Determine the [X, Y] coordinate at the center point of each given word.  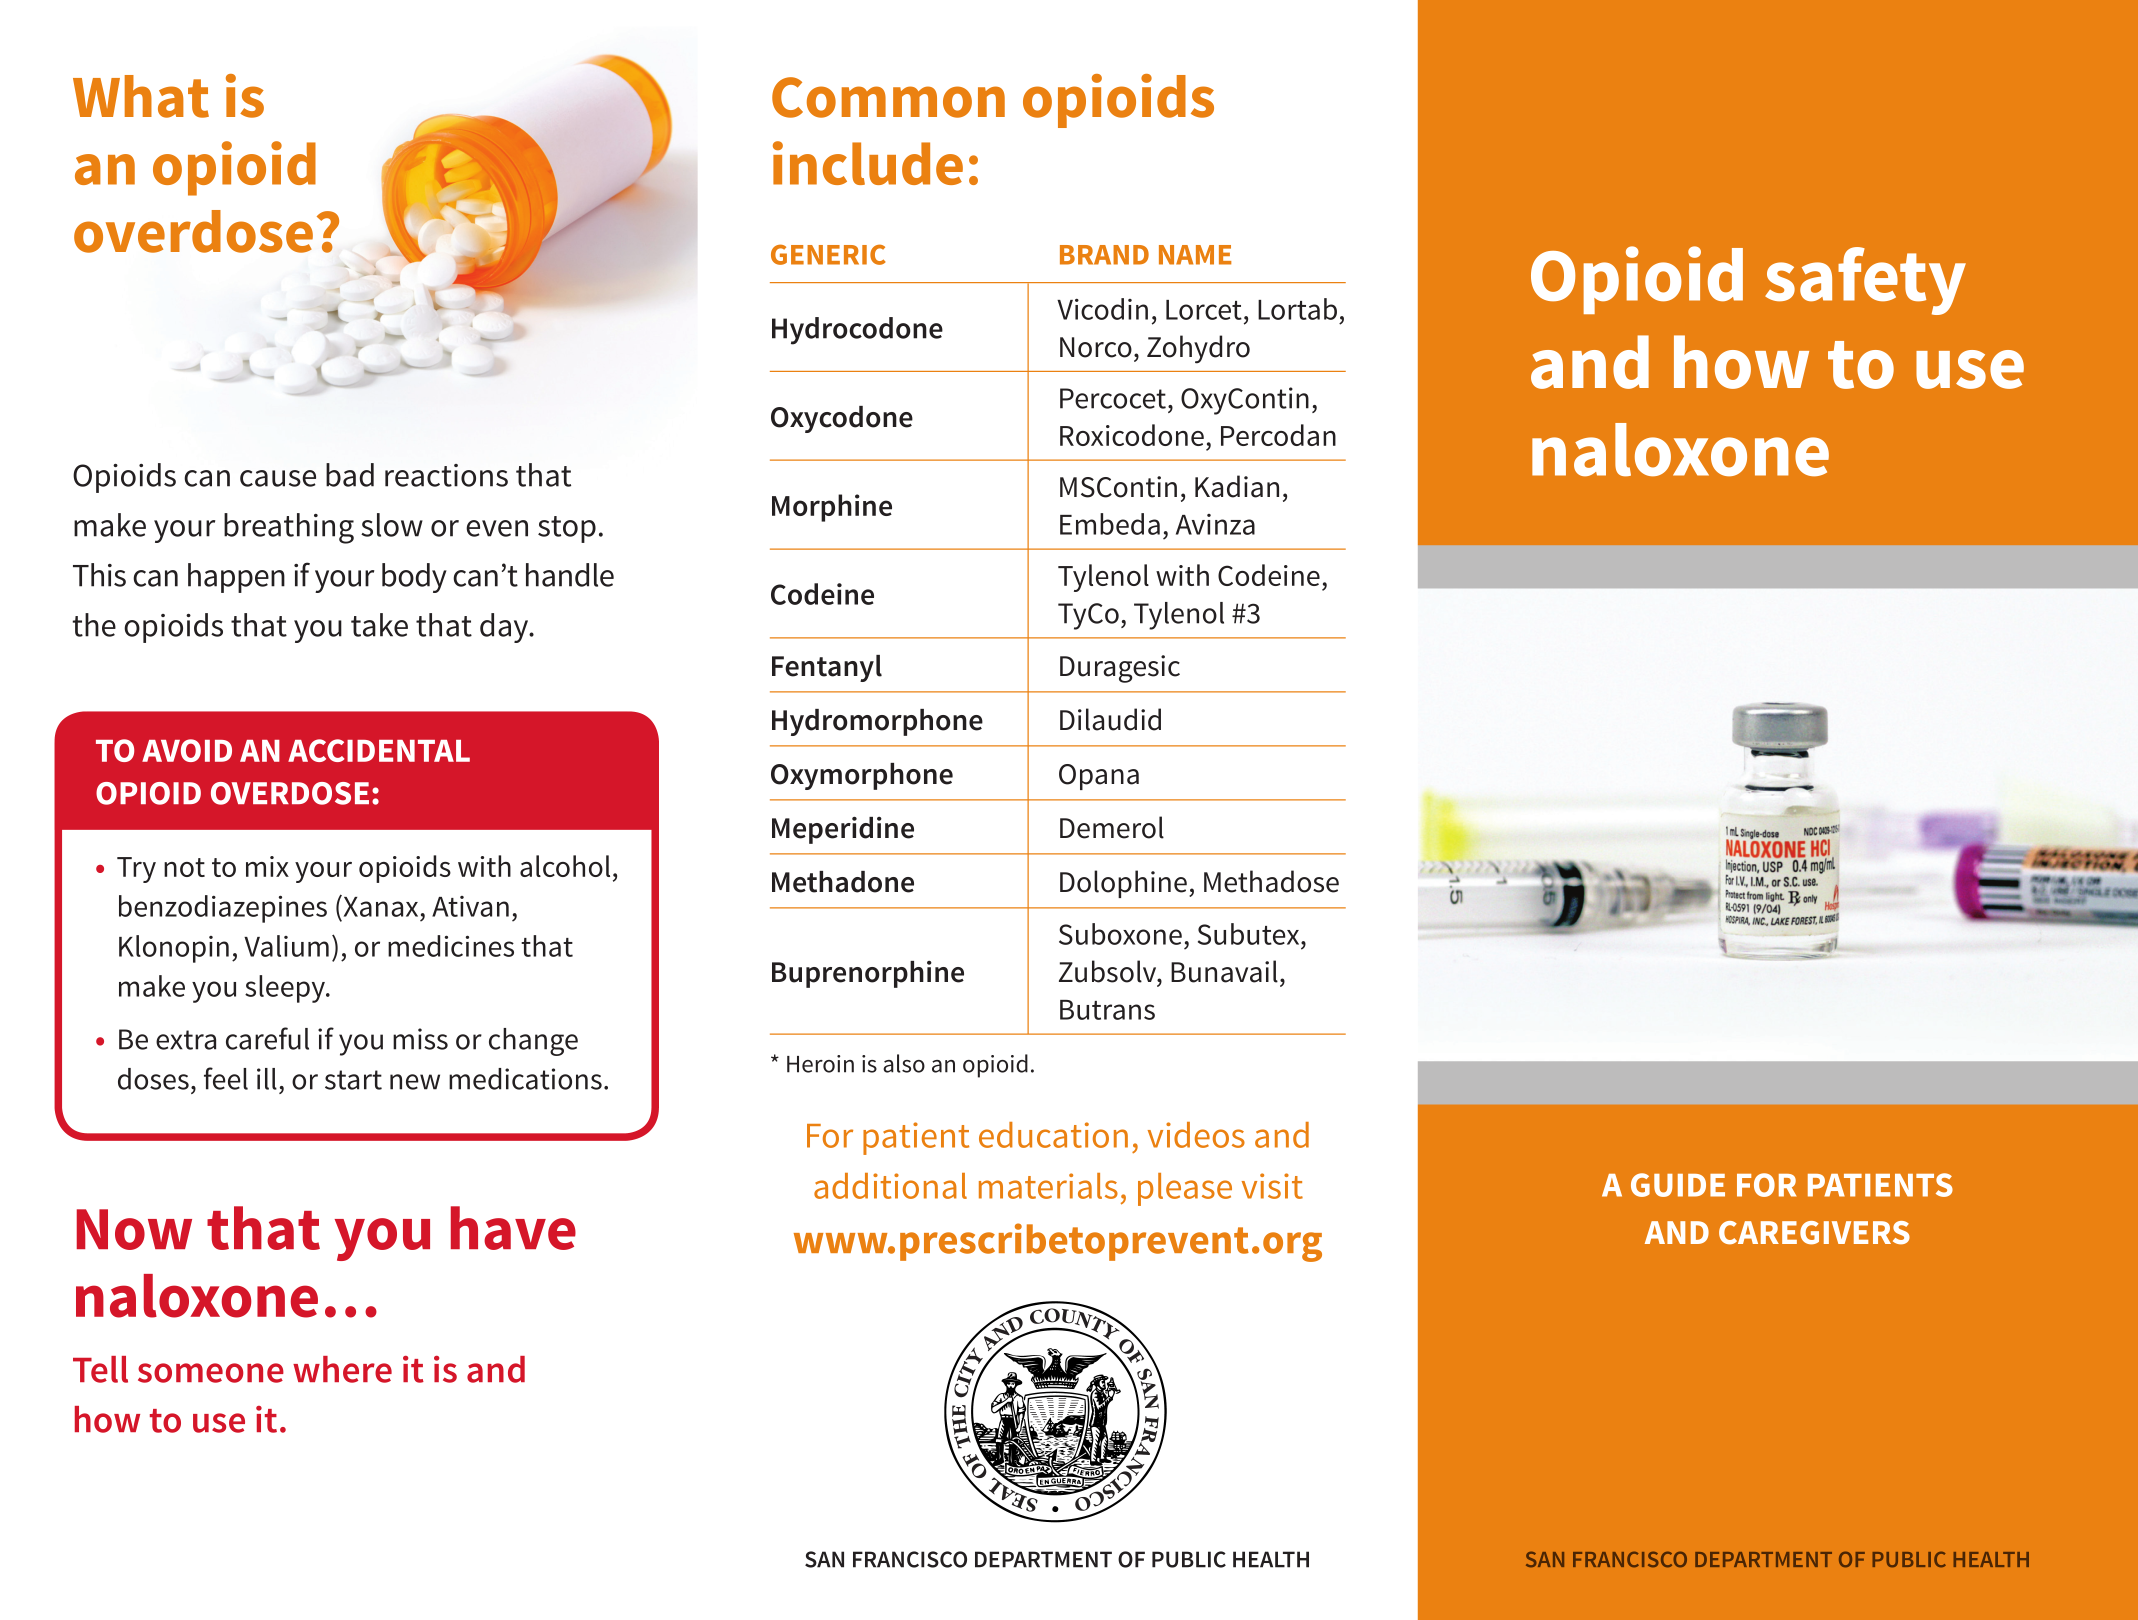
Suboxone [1120, 934]
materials [1048, 1186]
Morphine [832, 508]
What [141, 96]
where [342, 1369]
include [868, 163]
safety [1865, 281]
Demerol [1112, 827]
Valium [286, 946]
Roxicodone [1132, 435]
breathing [289, 528]
